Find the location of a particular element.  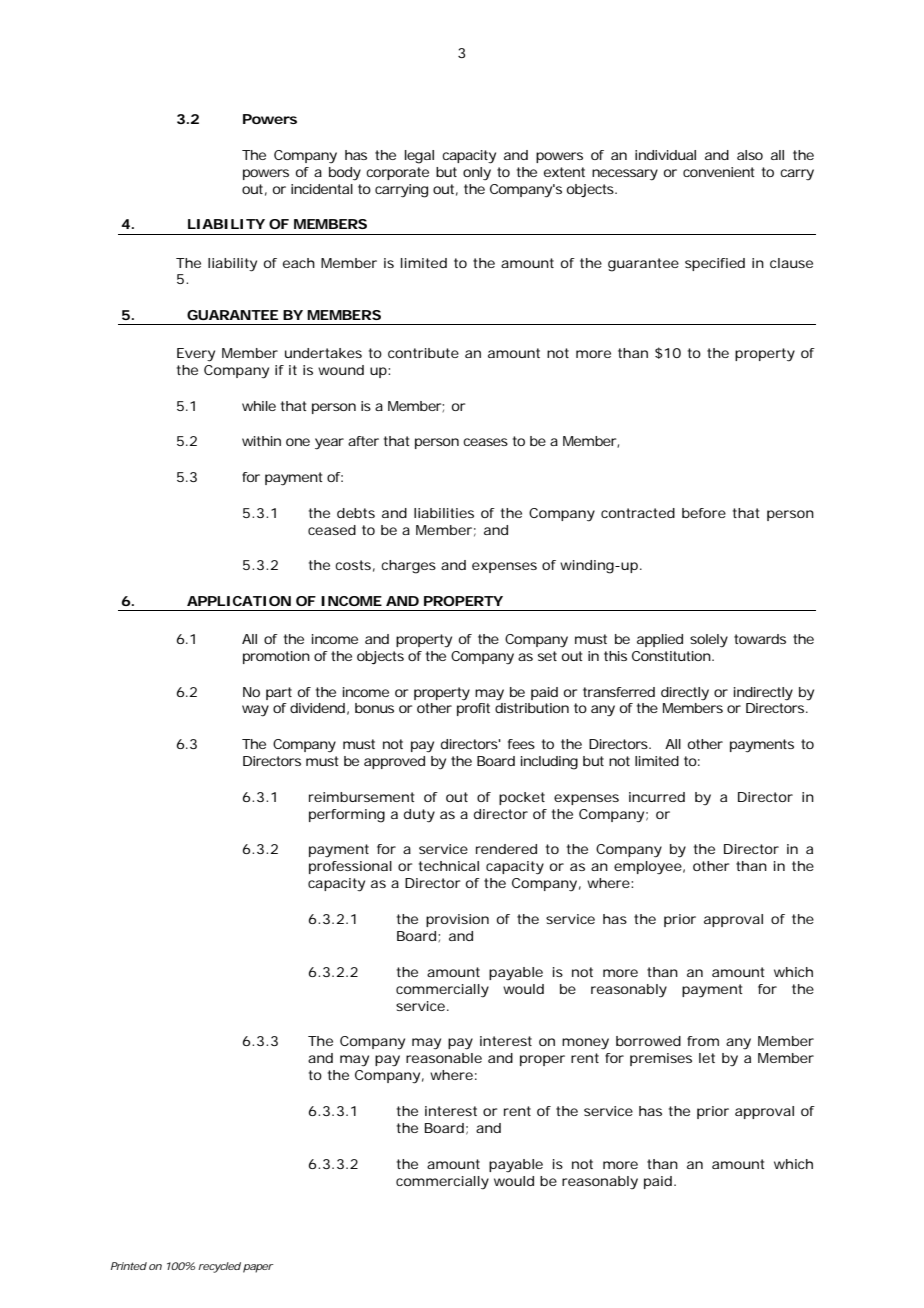

Constitution is located at coordinates (673, 656).
